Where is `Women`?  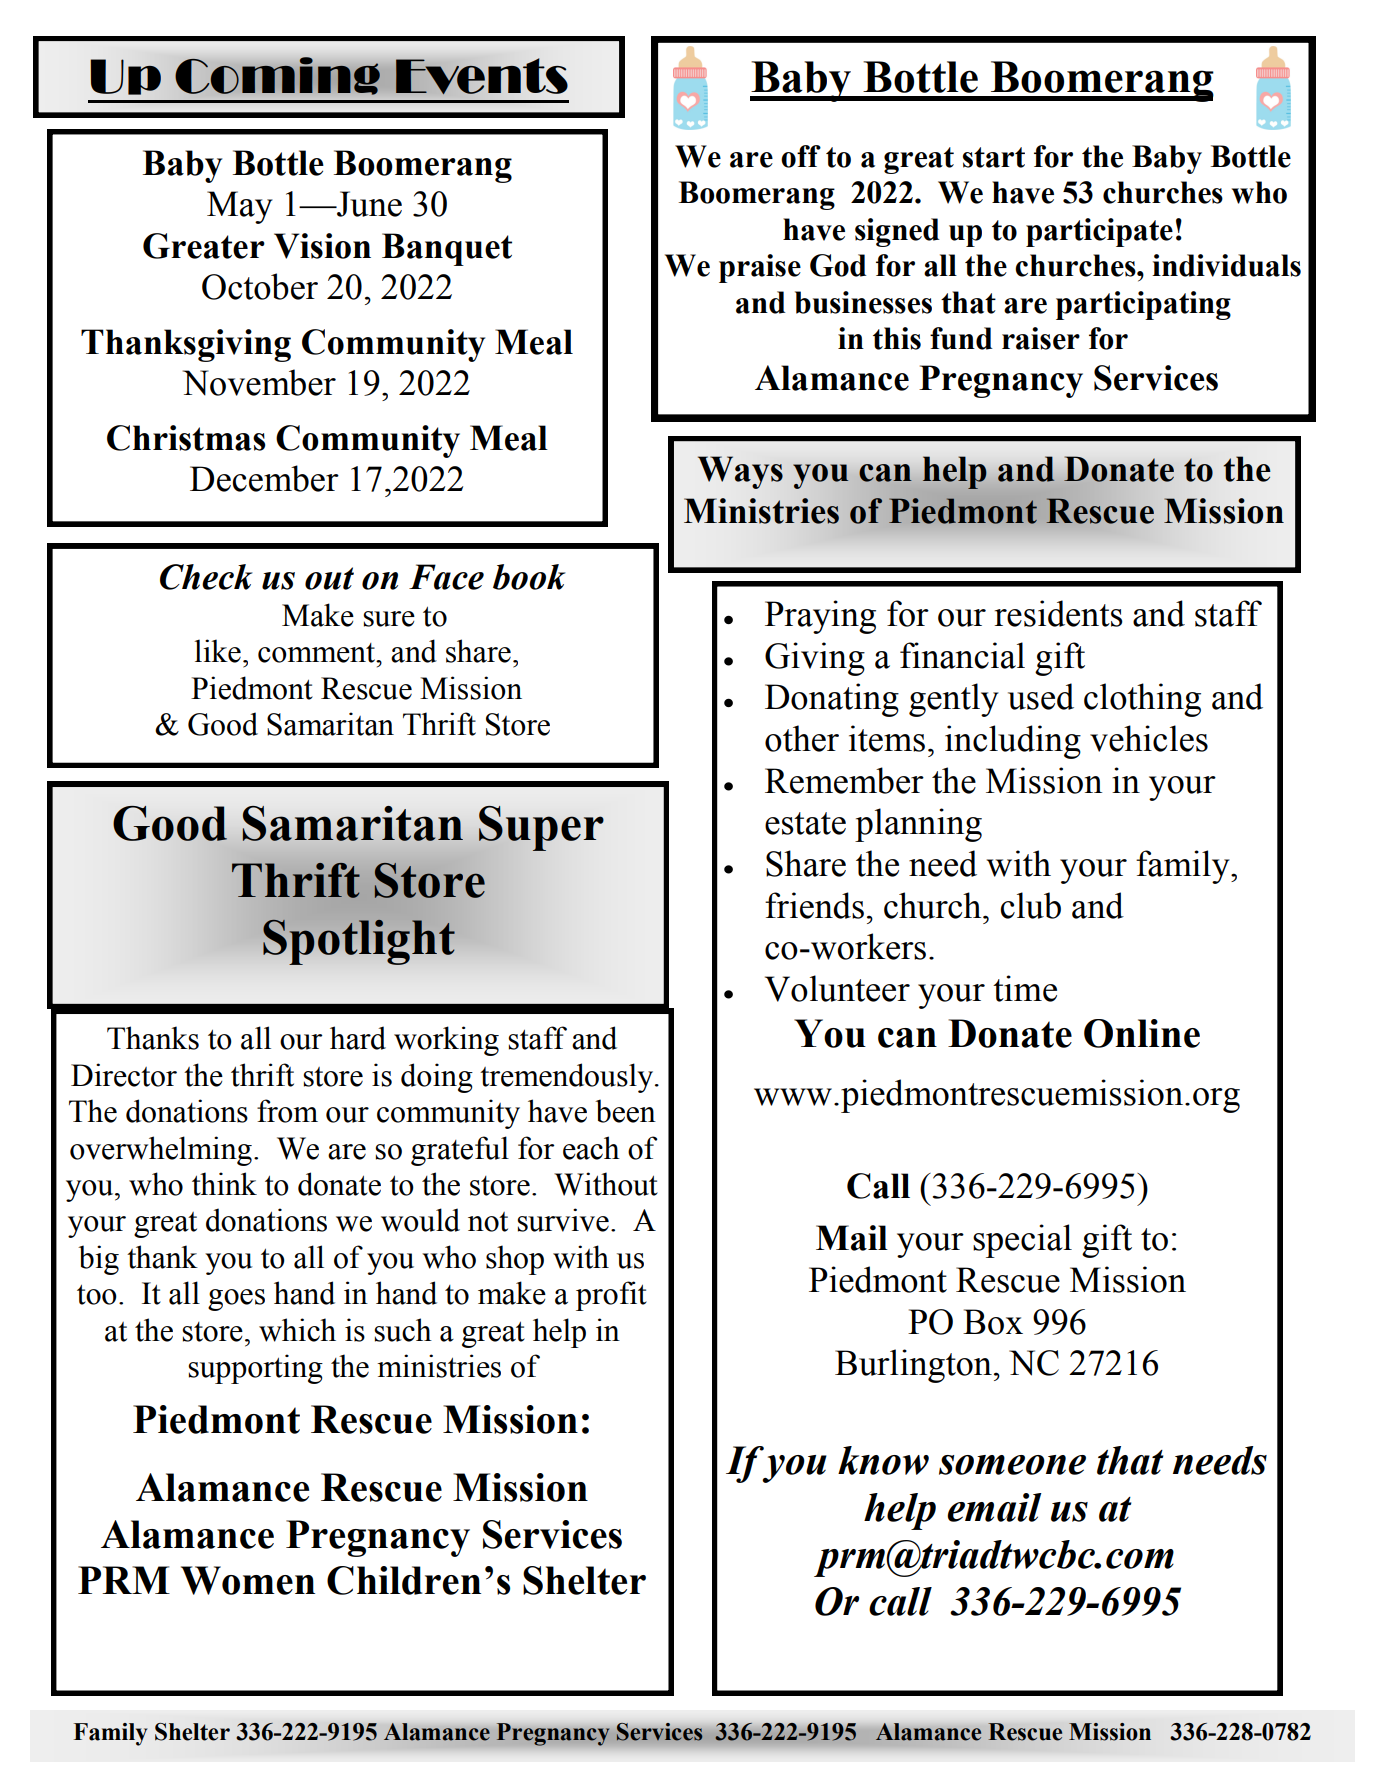
Women is located at coordinates (248, 1580).
